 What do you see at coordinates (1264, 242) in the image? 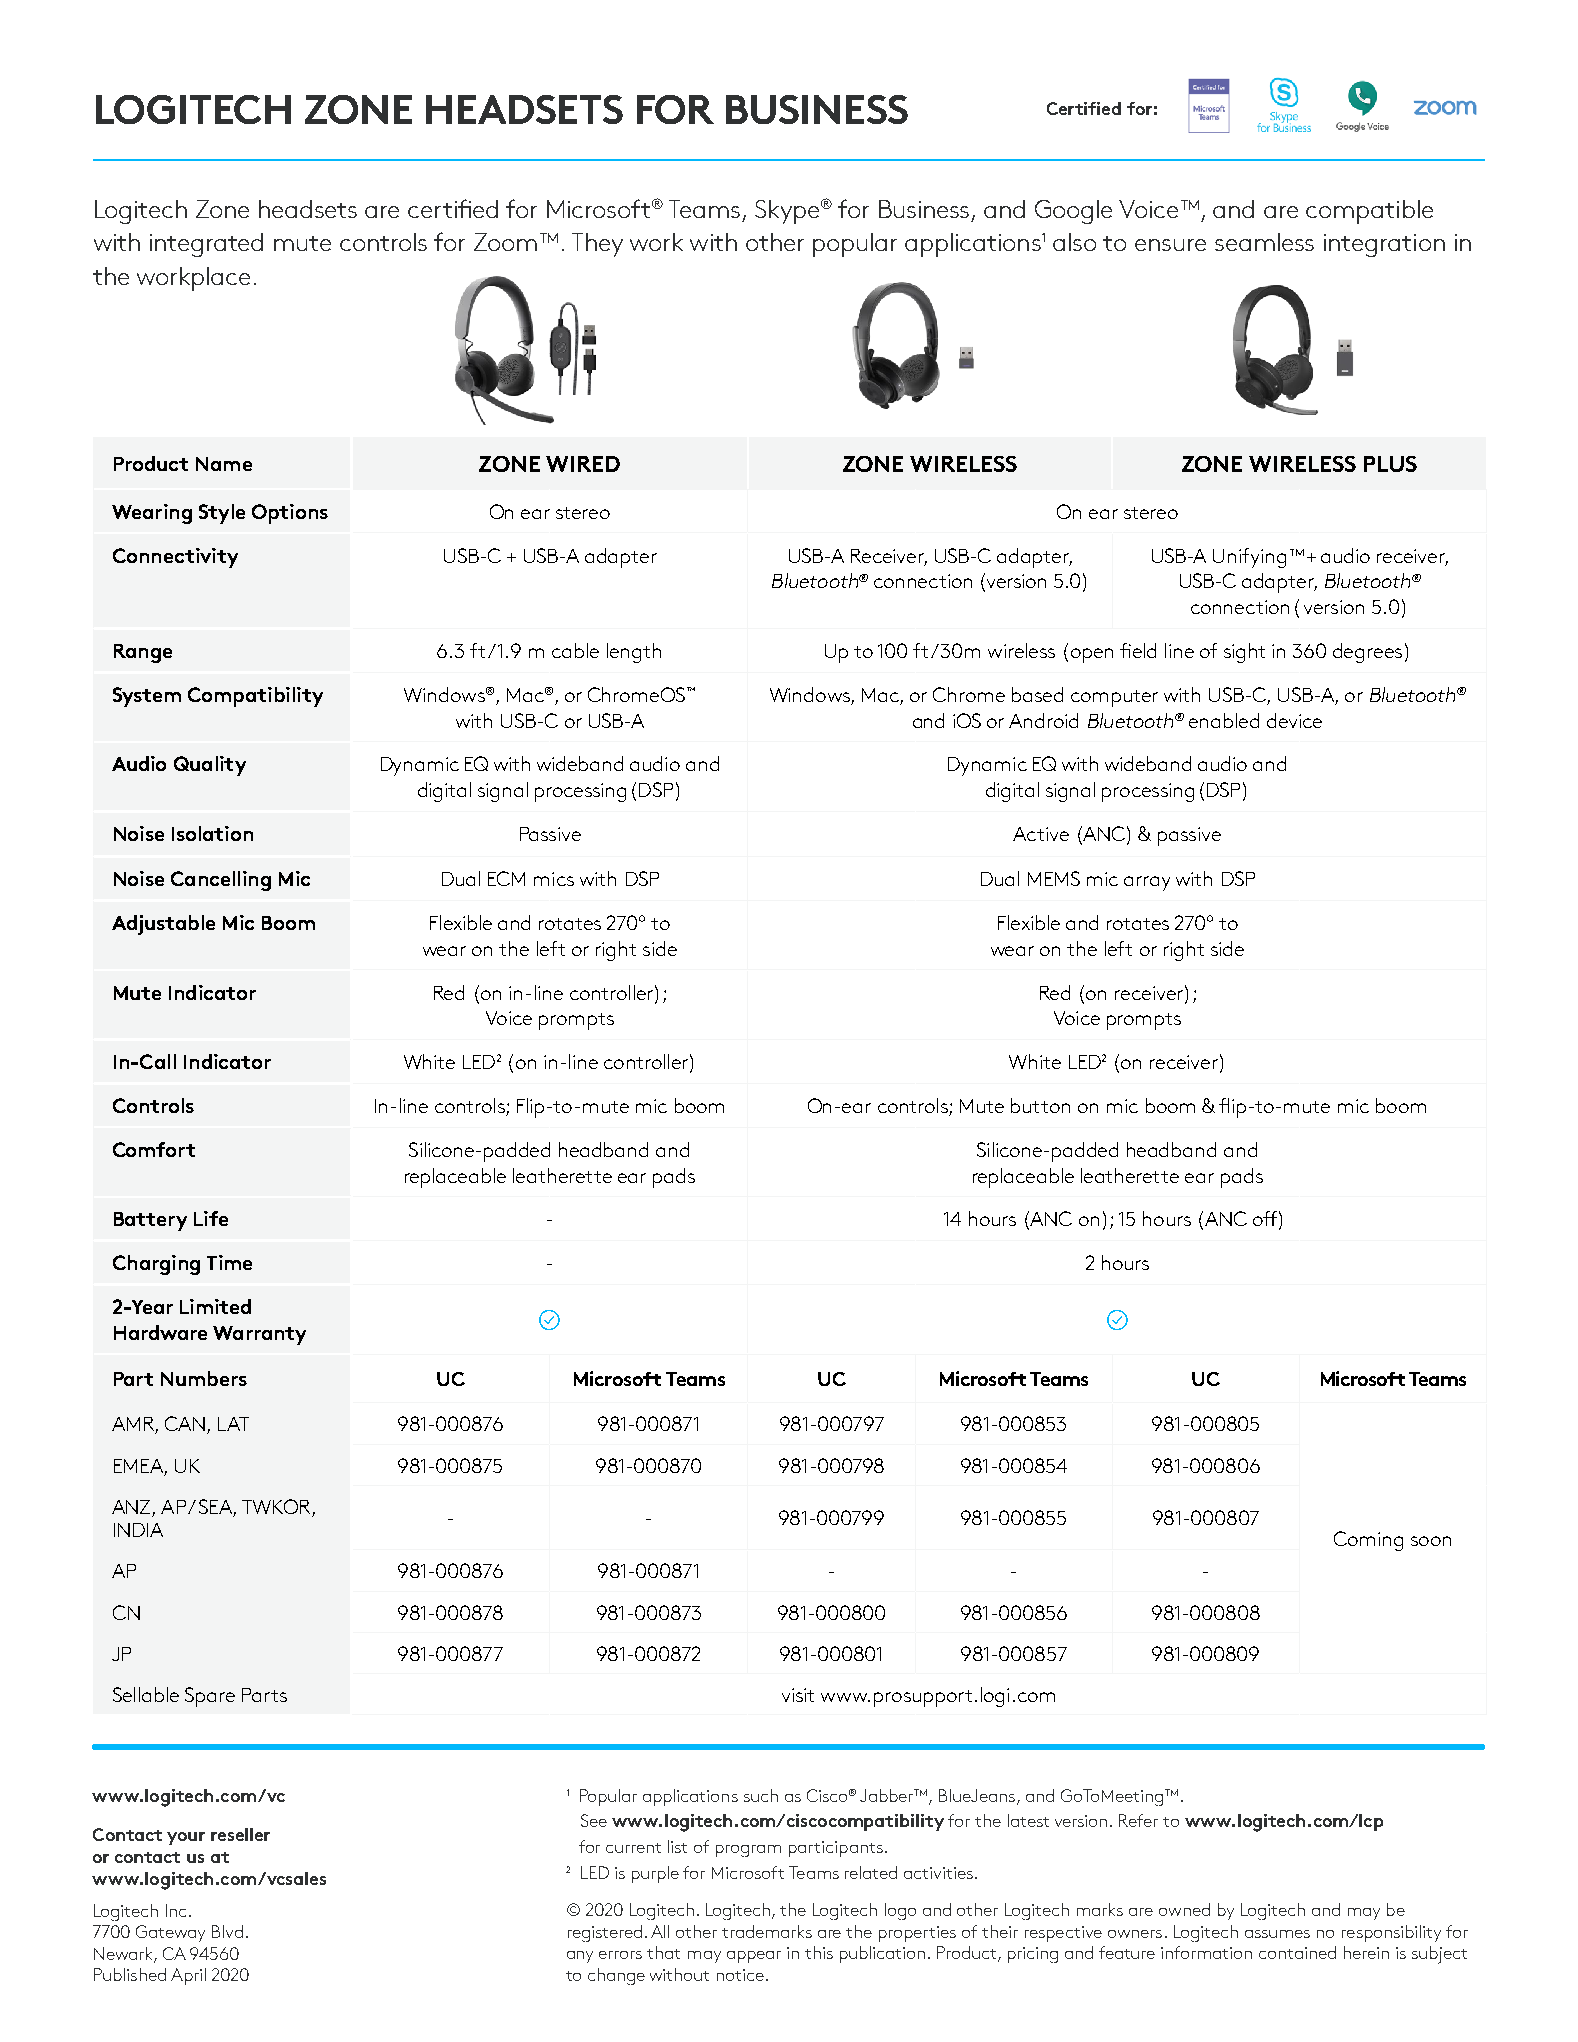
I see `seamless` at bounding box center [1264, 242].
